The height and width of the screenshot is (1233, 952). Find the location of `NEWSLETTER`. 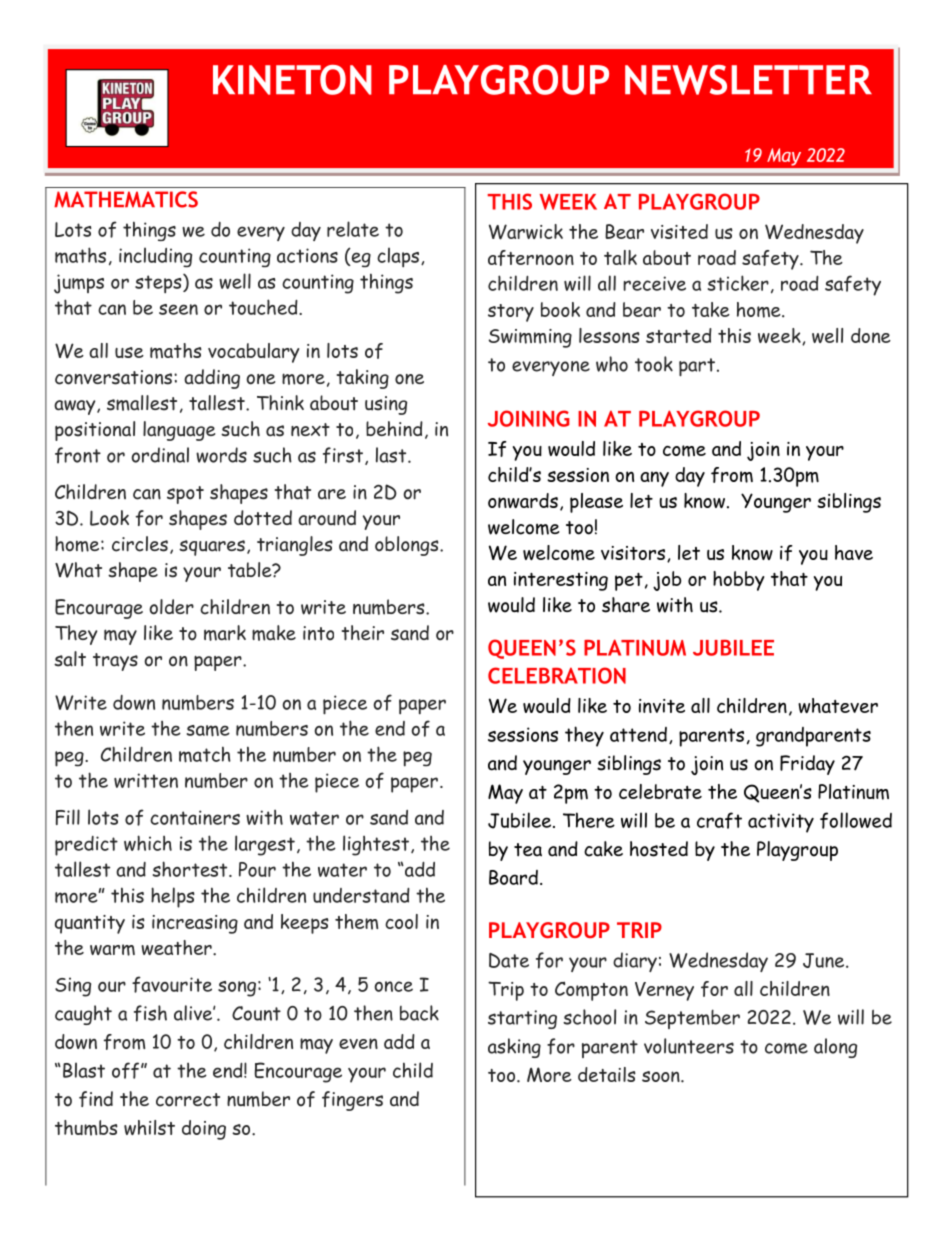

NEWSLETTER is located at coordinates (748, 80).
